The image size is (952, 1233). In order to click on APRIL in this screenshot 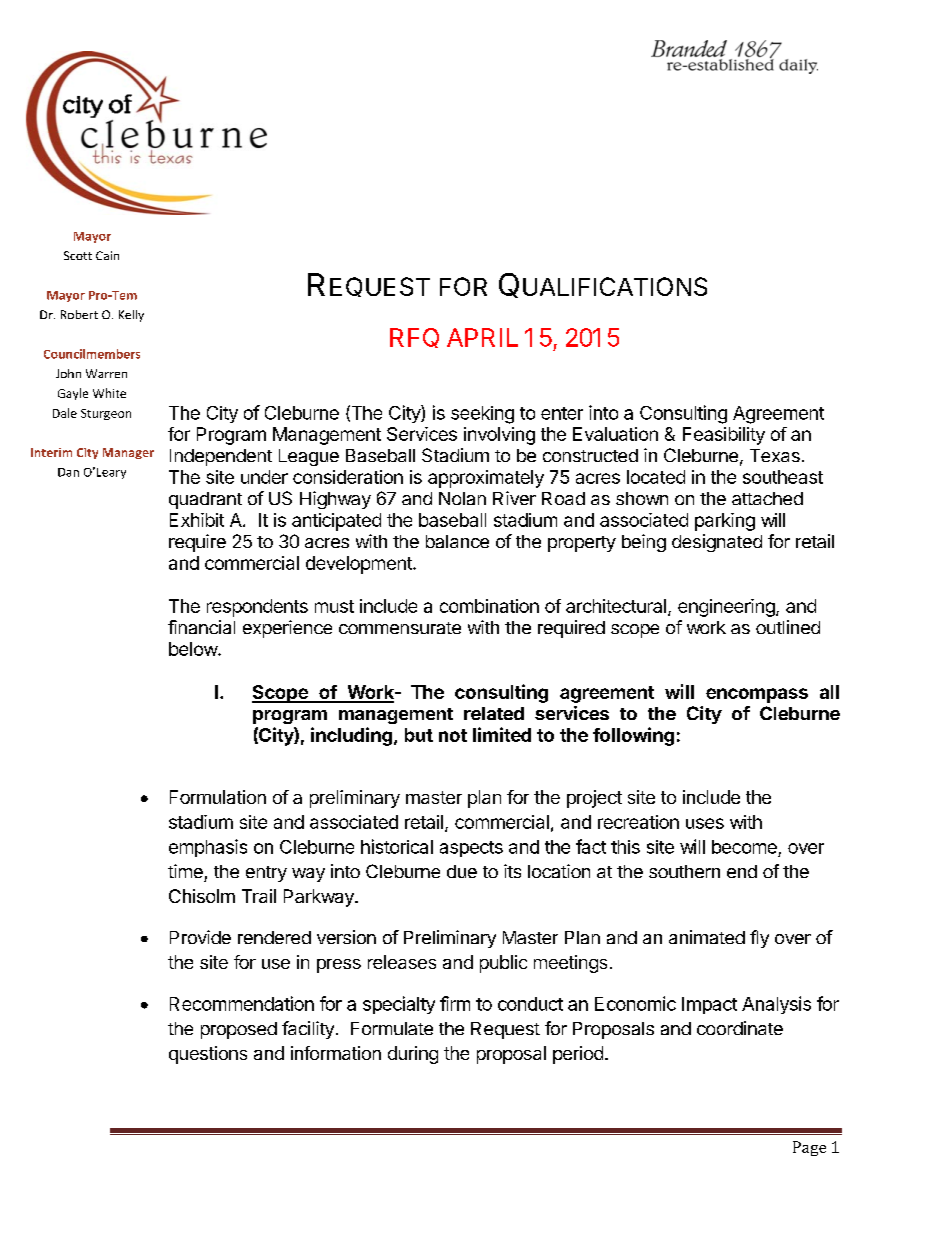, I will do `click(482, 337)`.
